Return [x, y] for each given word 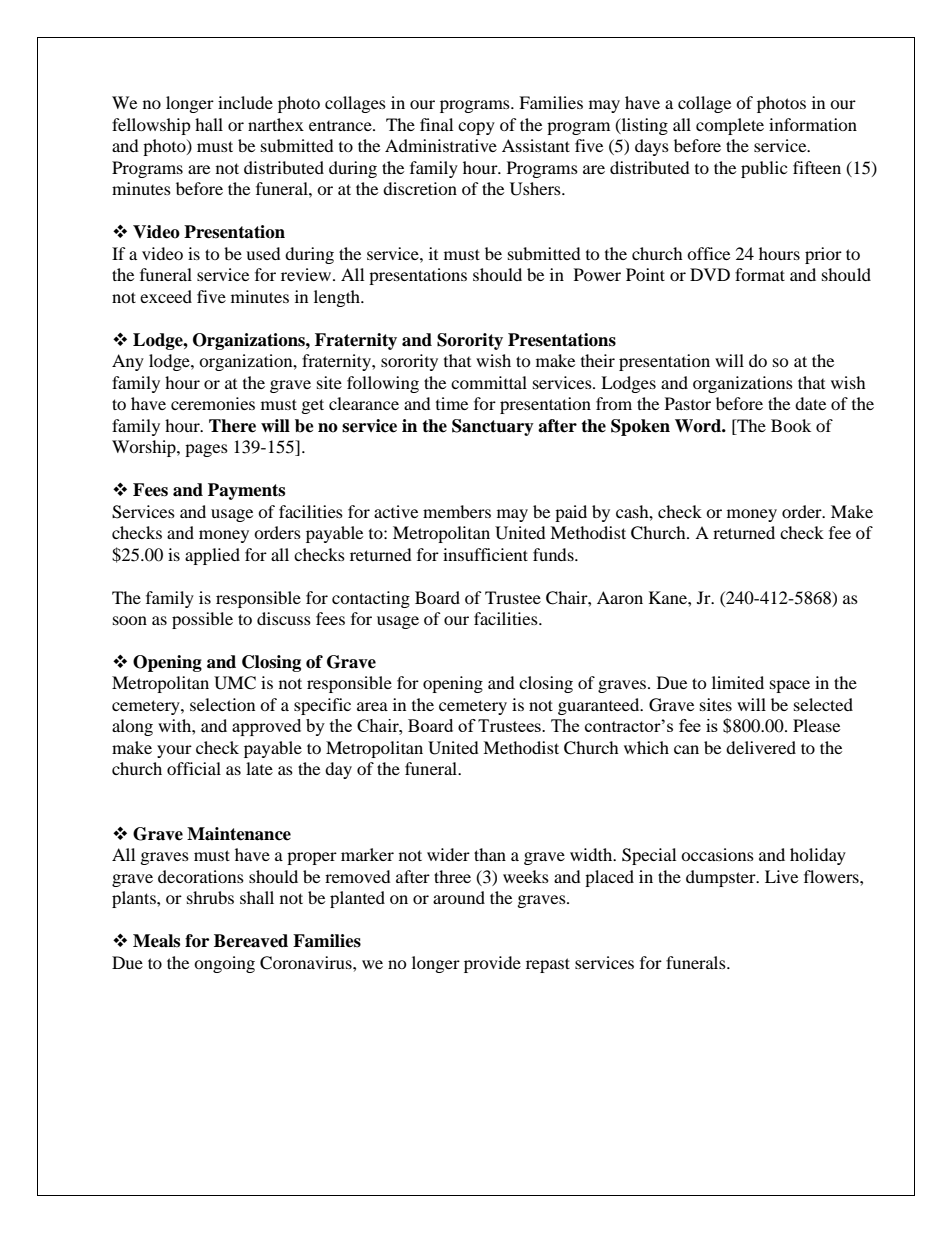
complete [730, 126]
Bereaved [251, 941]
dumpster [722, 878]
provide [492, 964]
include [245, 102]
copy [476, 128]
